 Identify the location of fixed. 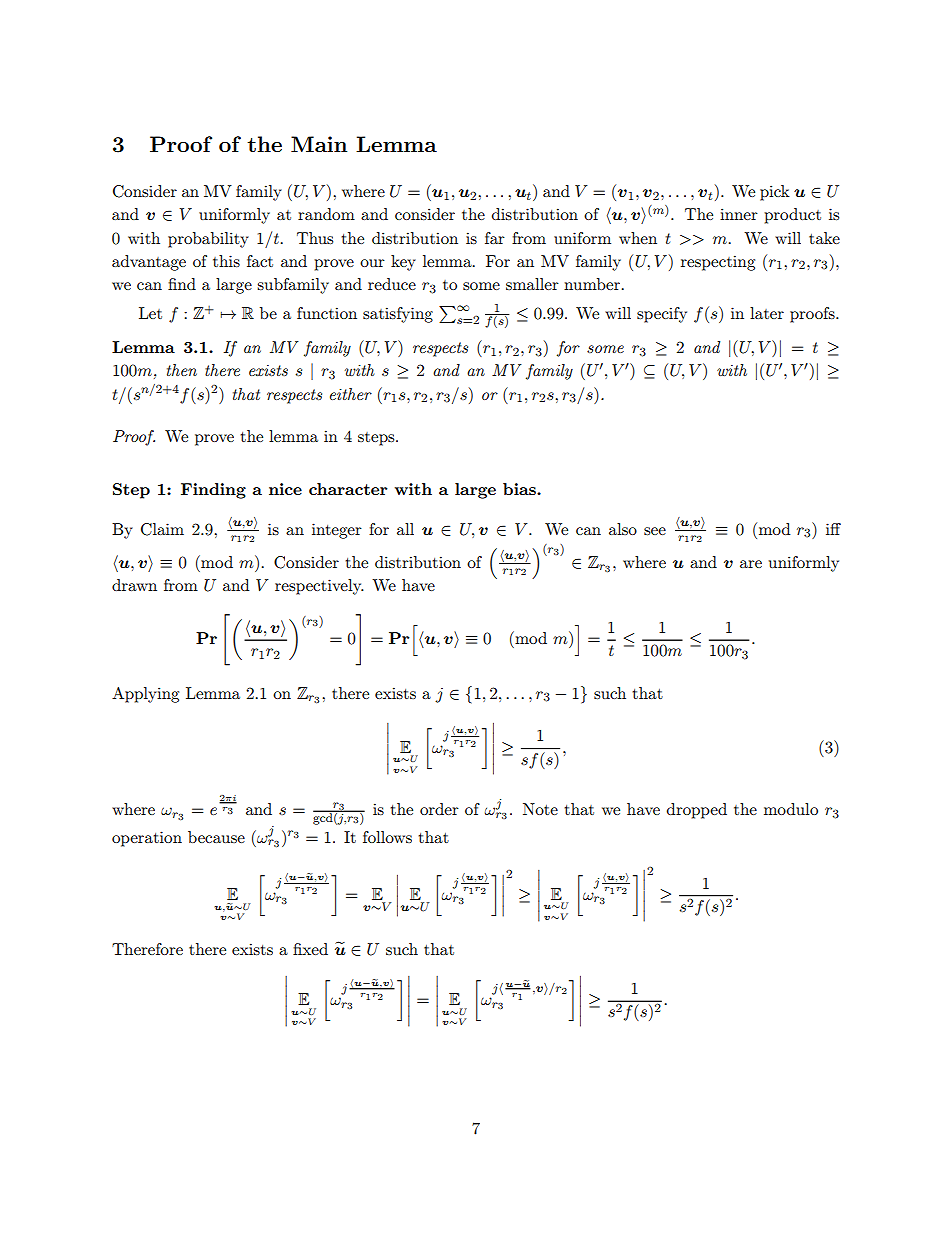
(310, 949).
